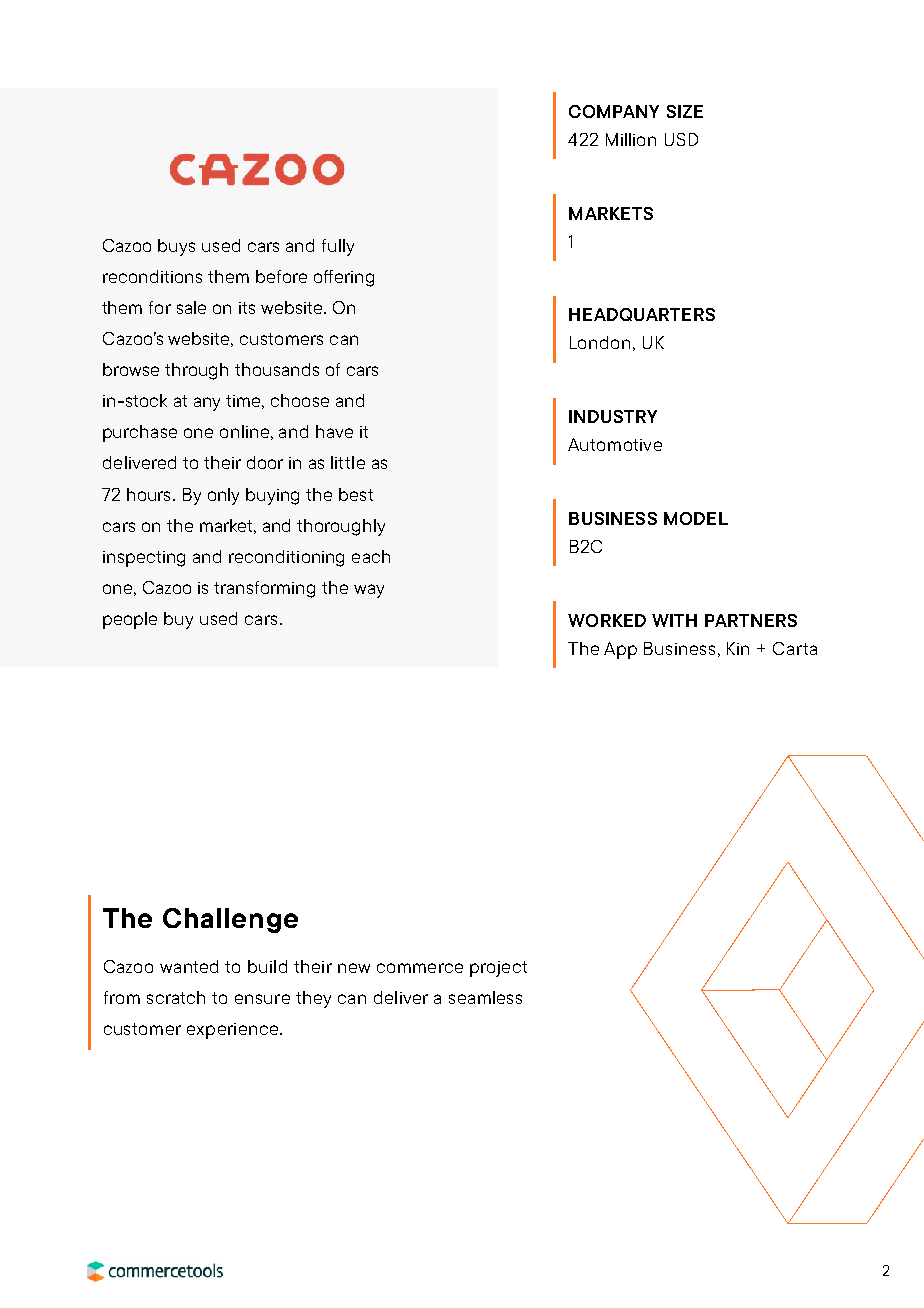  What do you see at coordinates (176, 997) in the image?
I see `scratch` at bounding box center [176, 997].
